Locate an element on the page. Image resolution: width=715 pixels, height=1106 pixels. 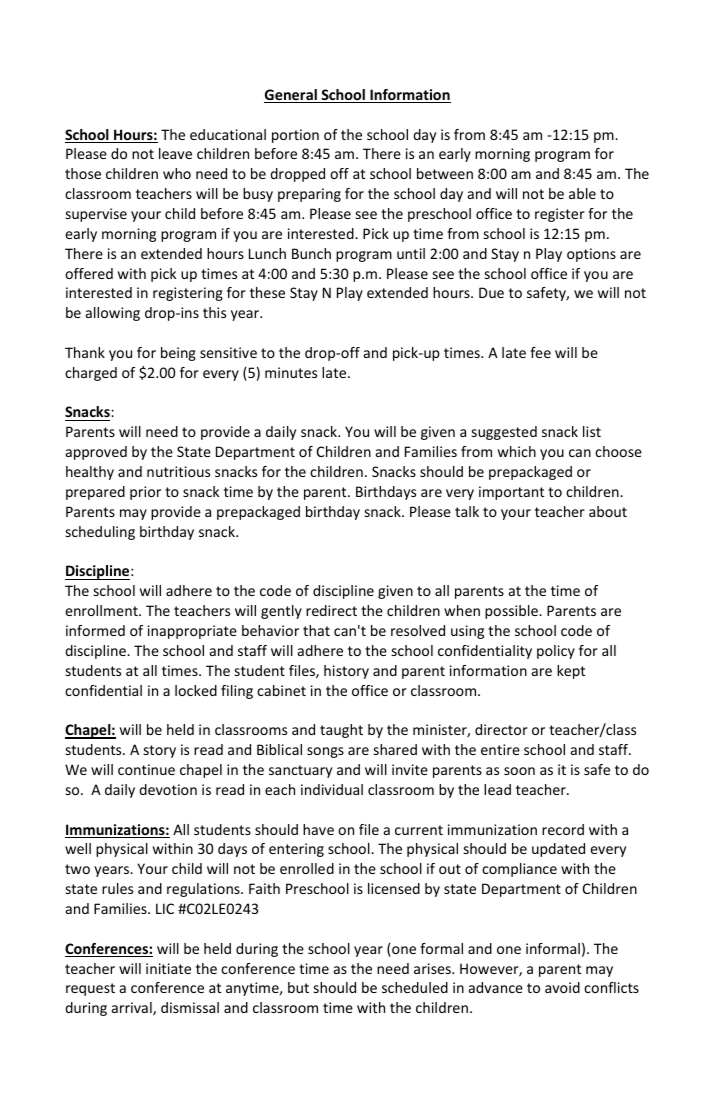
but is located at coordinates (298, 987).
